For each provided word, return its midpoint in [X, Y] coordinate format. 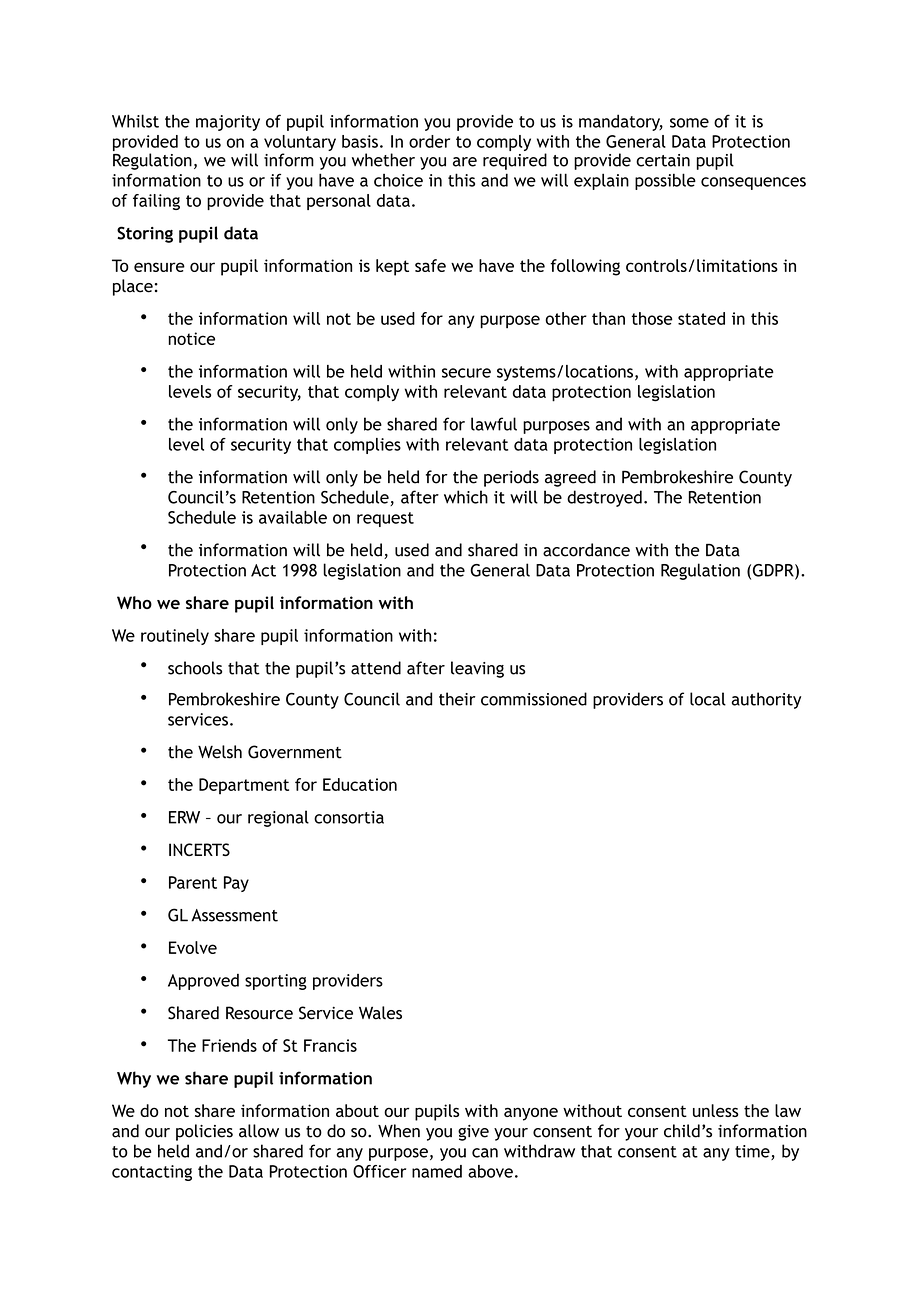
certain [663, 160]
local [708, 699]
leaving [477, 669]
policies [204, 1132]
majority [228, 123]
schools [195, 668]
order [429, 141]
